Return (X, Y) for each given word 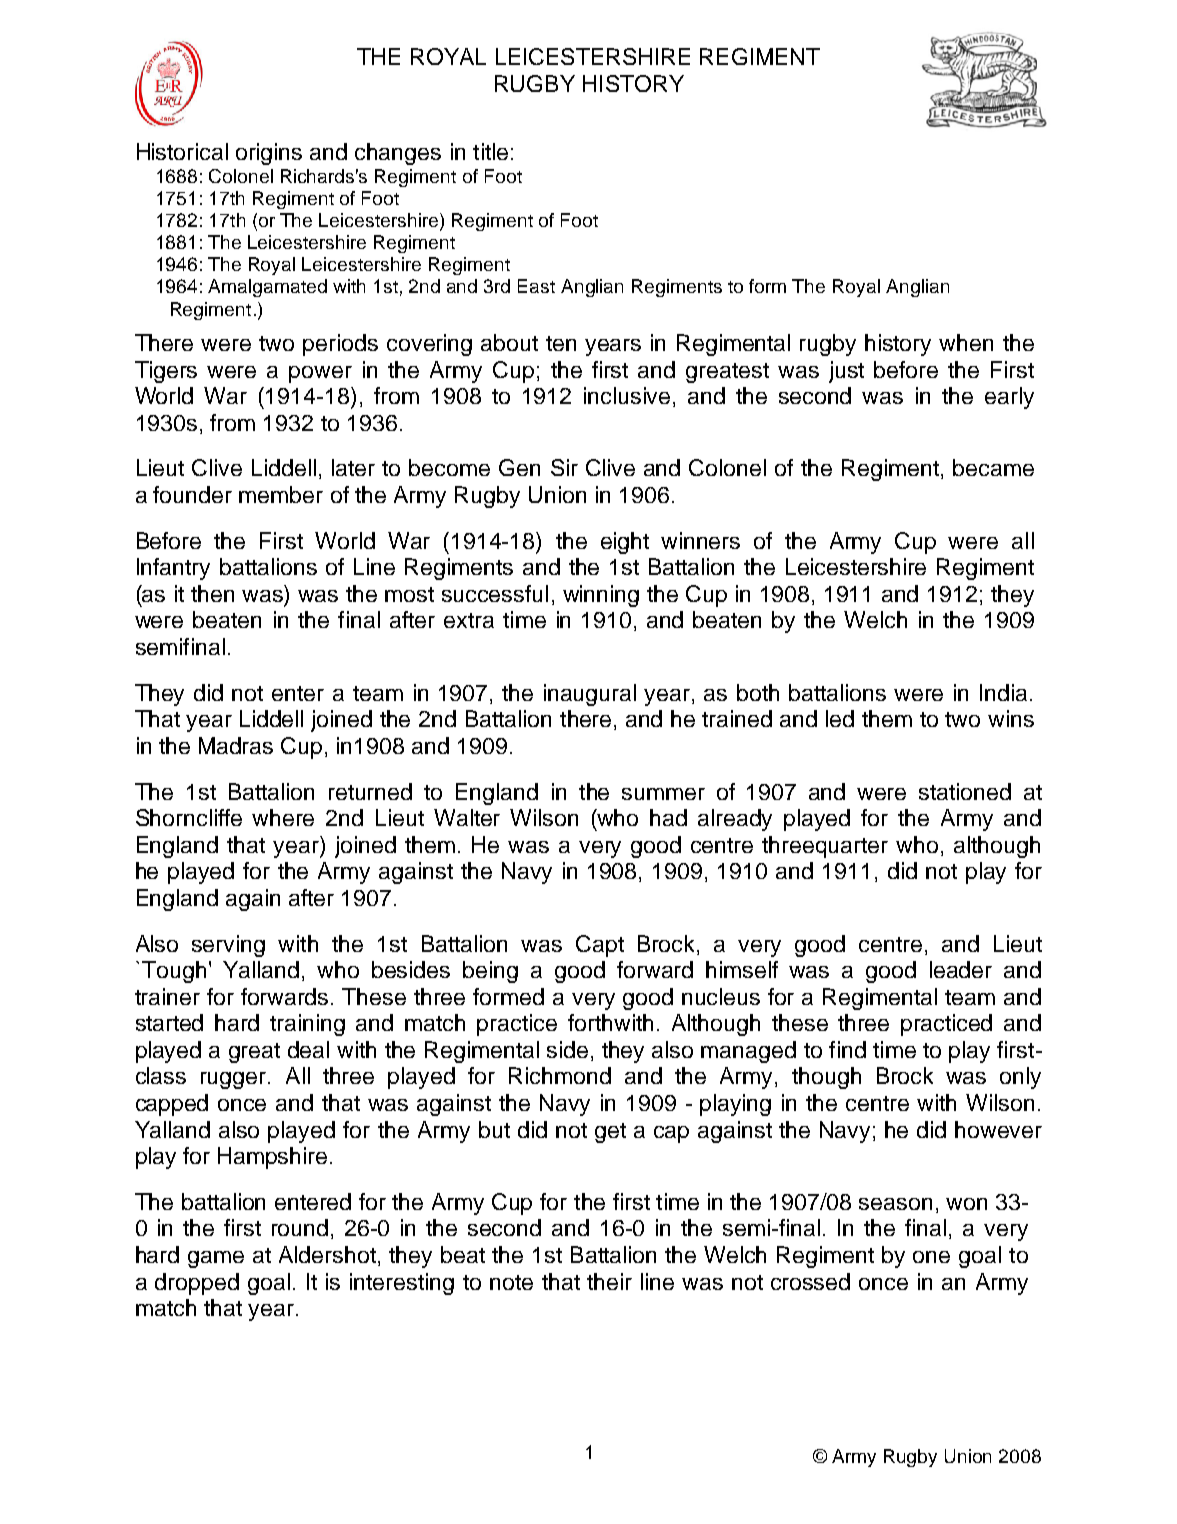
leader (961, 969)
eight (625, 543)
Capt (600, 946)
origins (269, 154)
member (281, 494)
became (993, 467)
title (490, 151)
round (300, 1227)
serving (228, 946)
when (966, 342)
